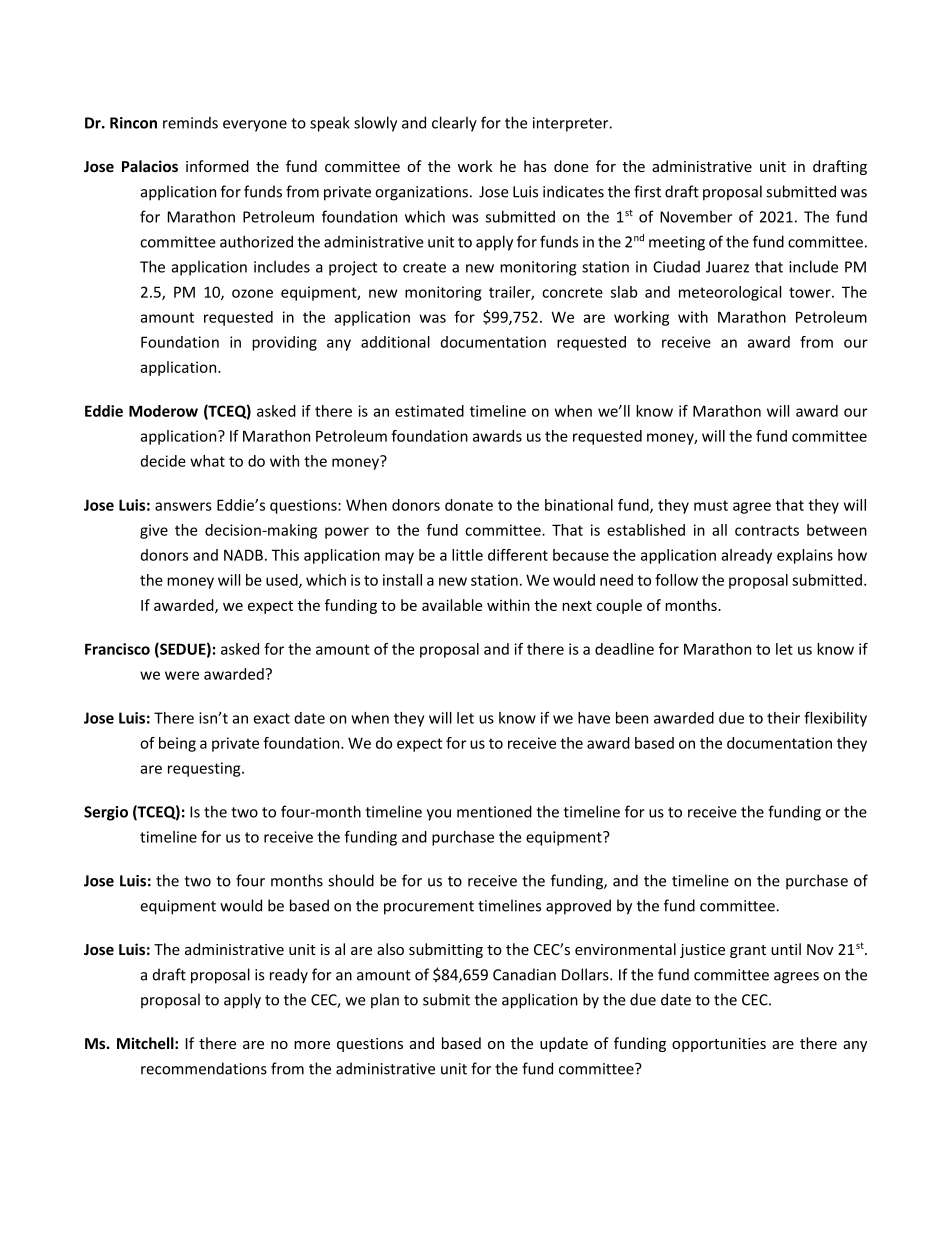  I want to click on mentioned, so click(494, 811).
